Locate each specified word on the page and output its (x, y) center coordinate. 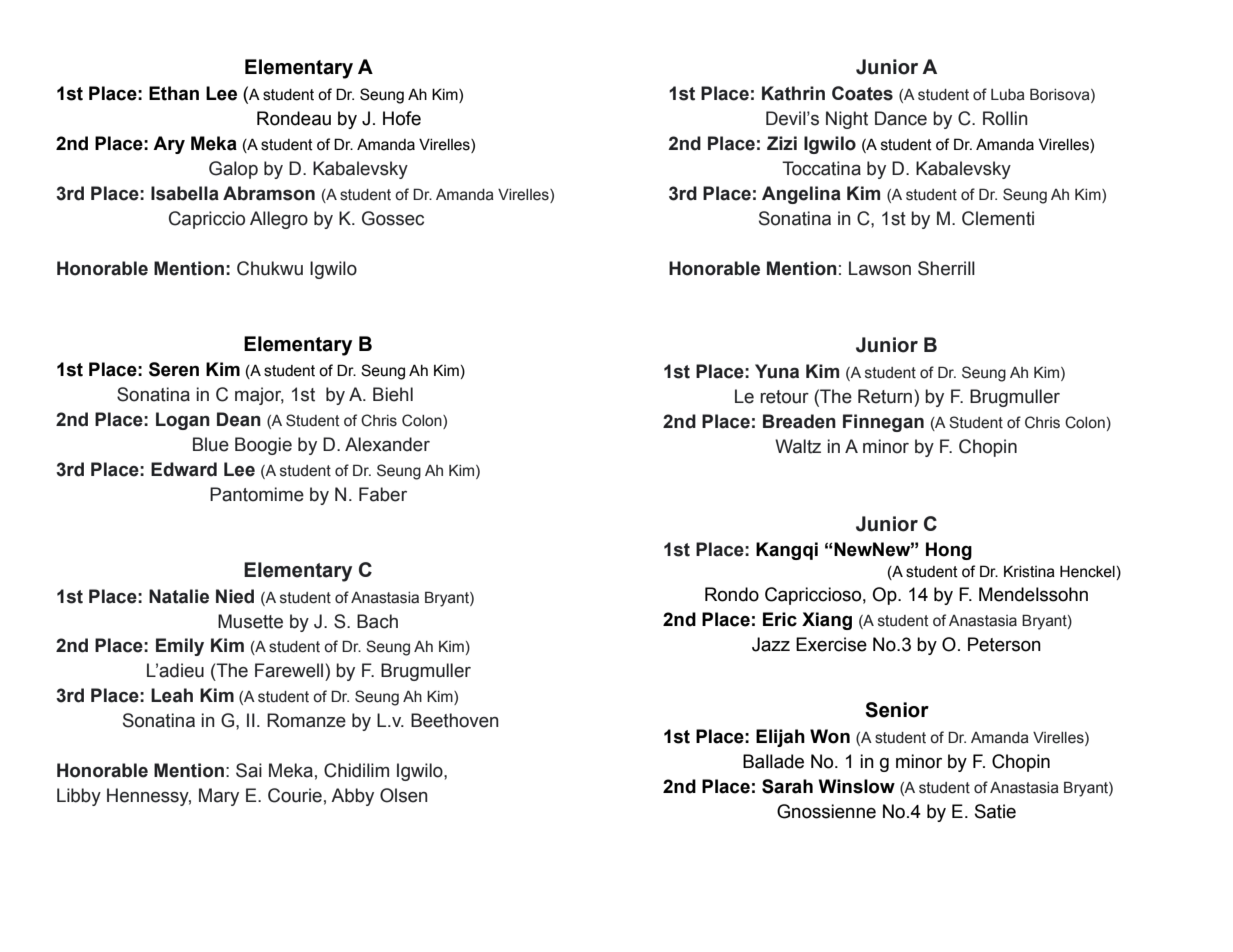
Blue (211, 444)
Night (847, 120)
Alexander (387, 444)
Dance (901, 118)
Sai (249, 770)
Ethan (174, 93)
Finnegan (883, 423)
